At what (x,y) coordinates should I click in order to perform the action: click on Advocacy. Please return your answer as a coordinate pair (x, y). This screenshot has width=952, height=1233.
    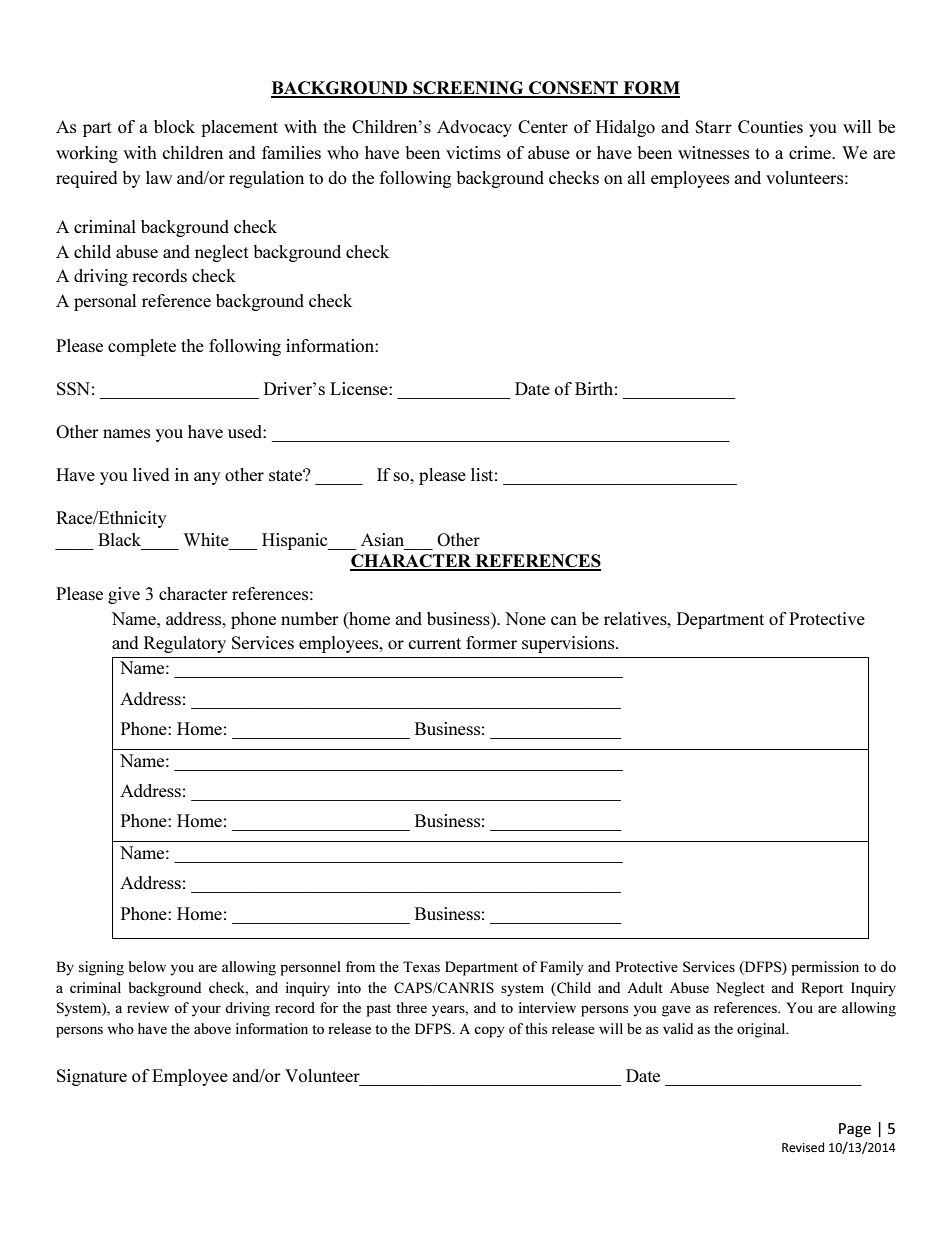
    Looking at the image, I should click on (474, 128).
